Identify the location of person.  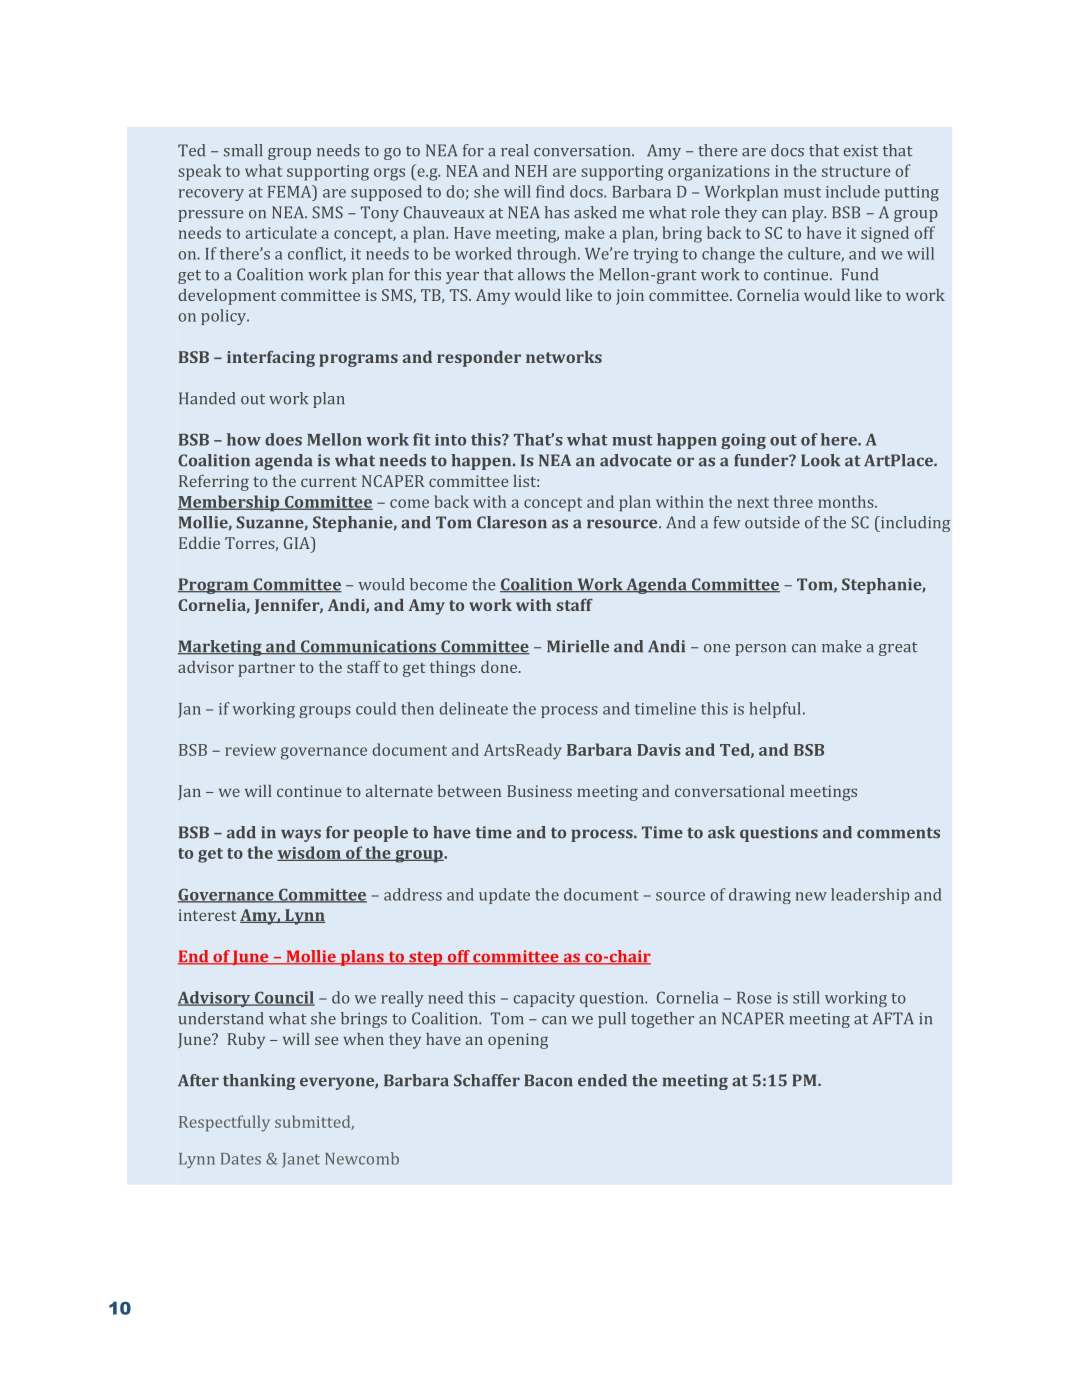
(760, 650).
